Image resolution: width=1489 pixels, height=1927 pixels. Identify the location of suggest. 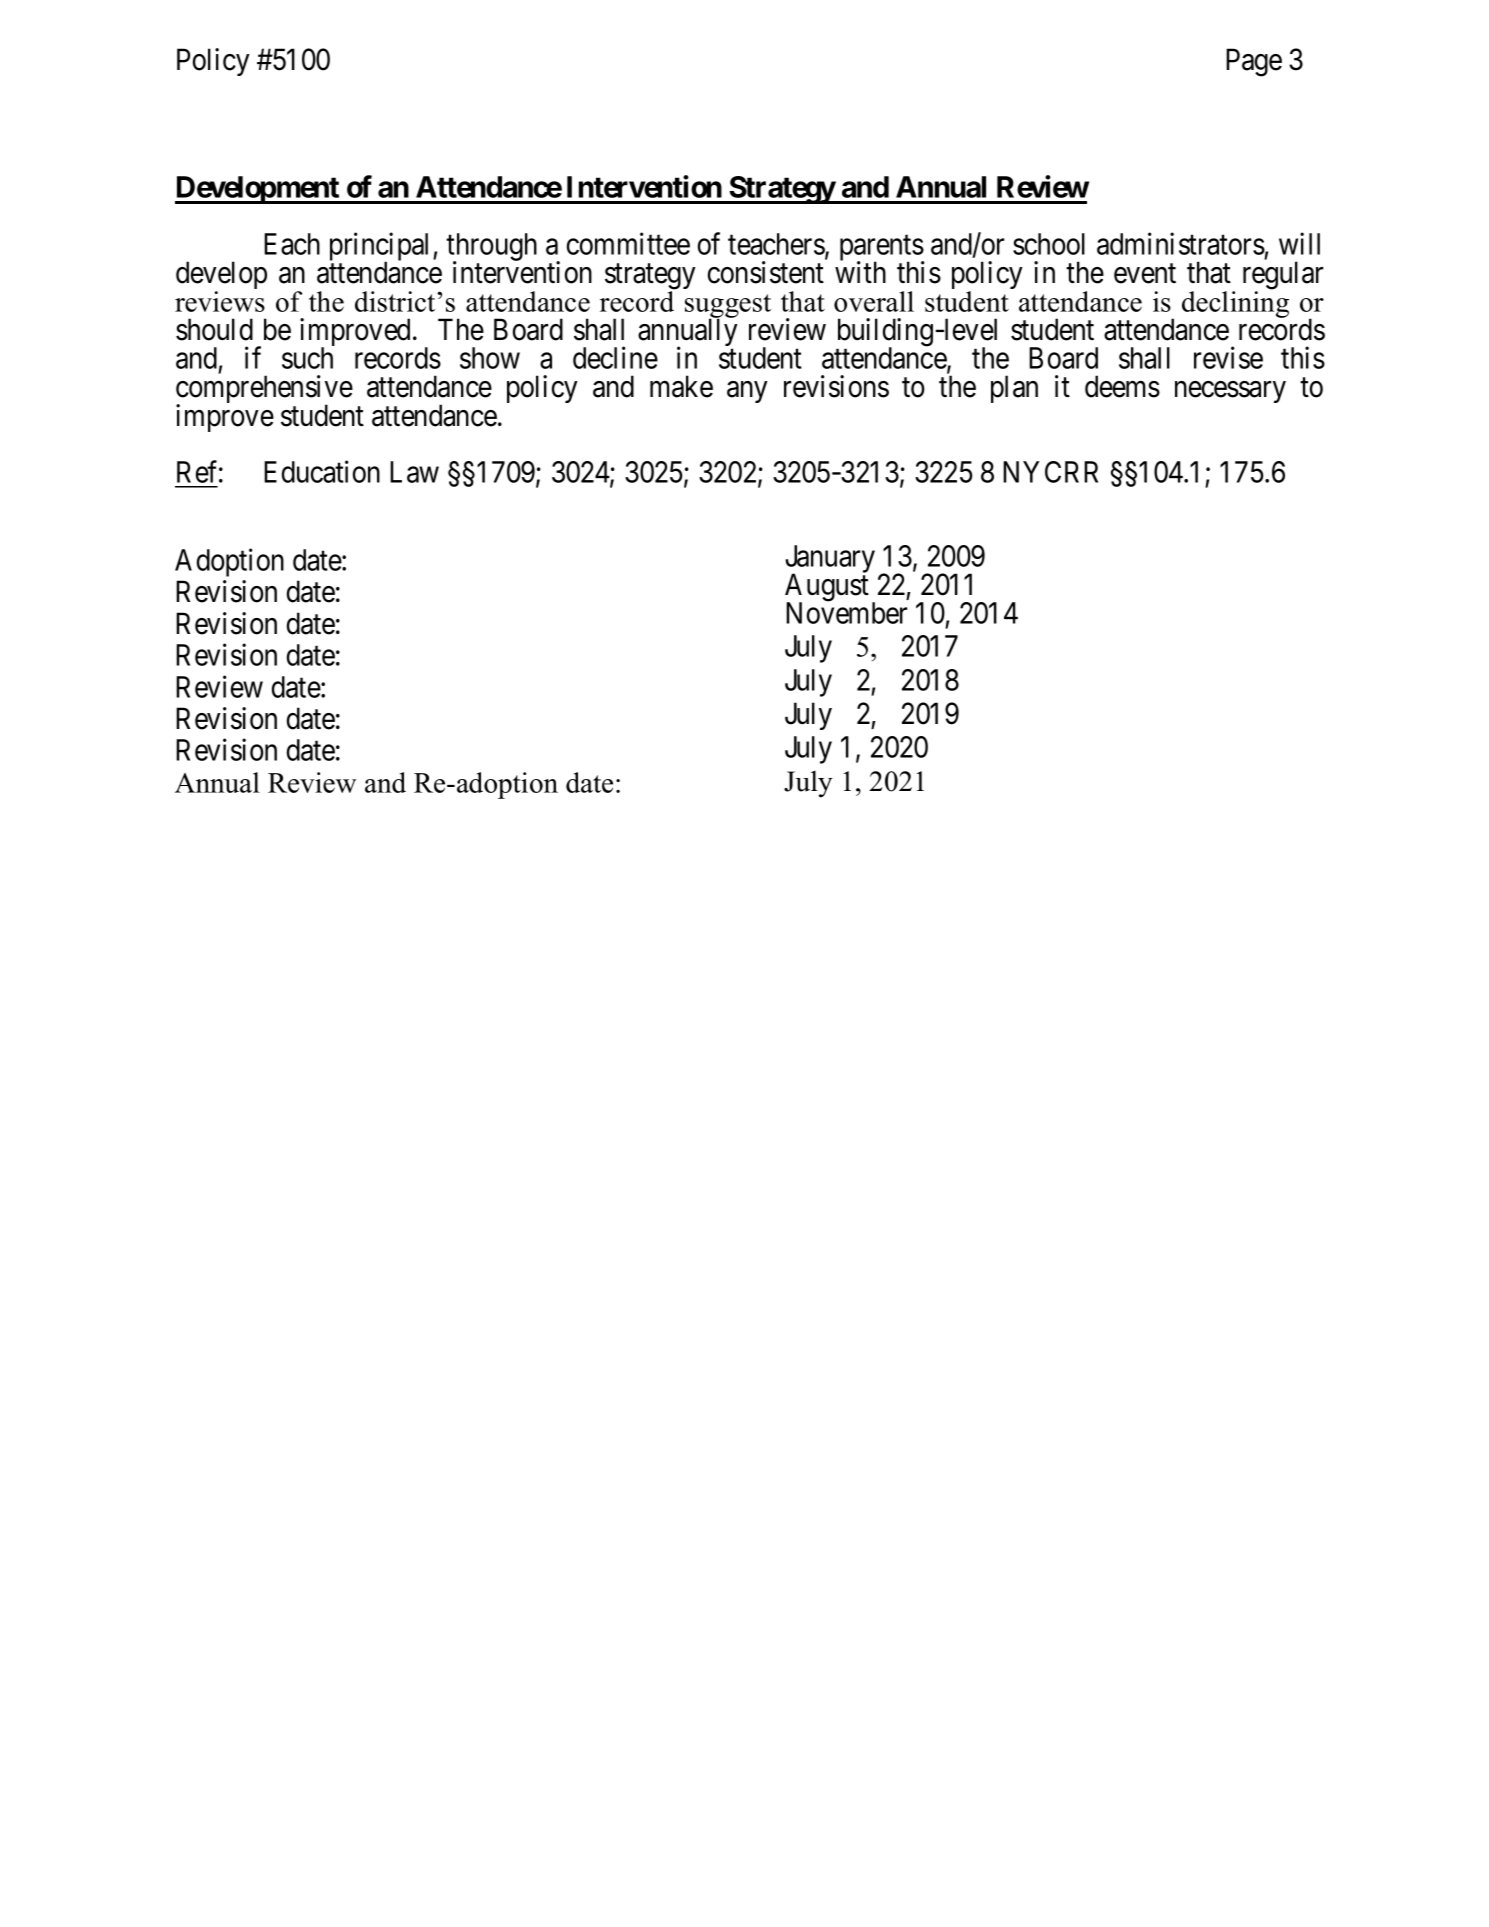
(728, 307).
